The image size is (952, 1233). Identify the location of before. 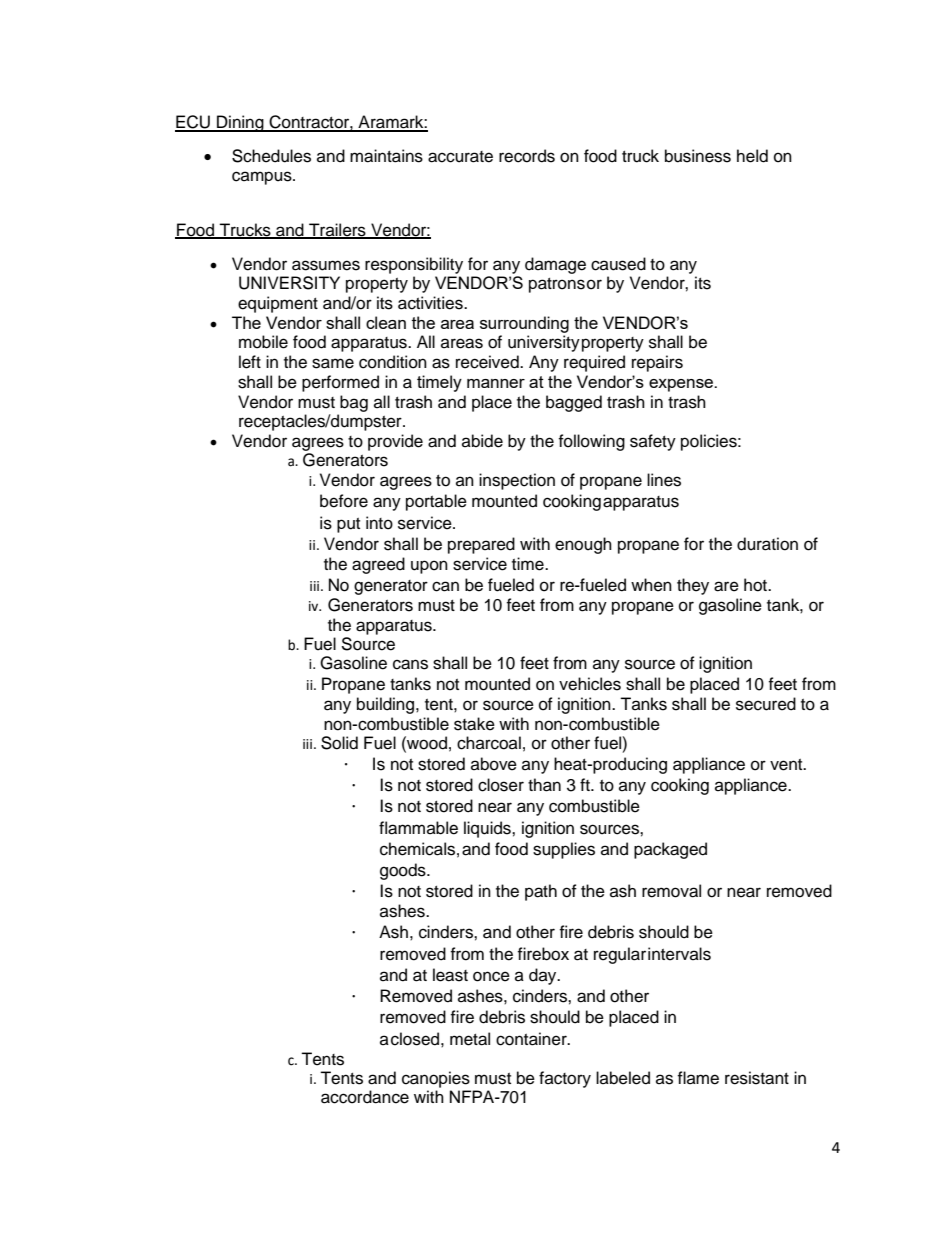
(344, 501).
